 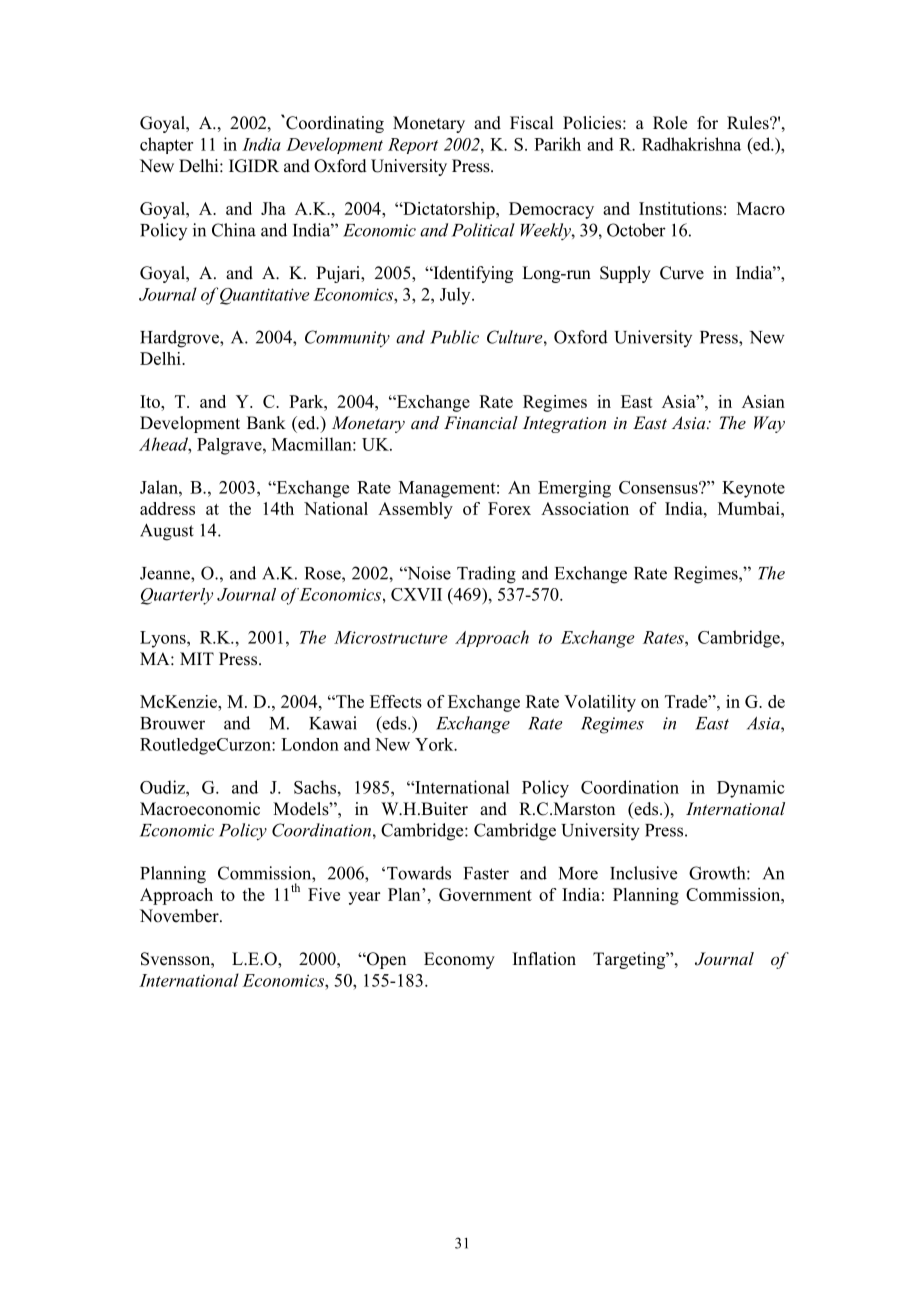 What do you see at coordinates (172, 723) in the screenshot?
I see `Brouwer` at bounding box center [172, 723].
